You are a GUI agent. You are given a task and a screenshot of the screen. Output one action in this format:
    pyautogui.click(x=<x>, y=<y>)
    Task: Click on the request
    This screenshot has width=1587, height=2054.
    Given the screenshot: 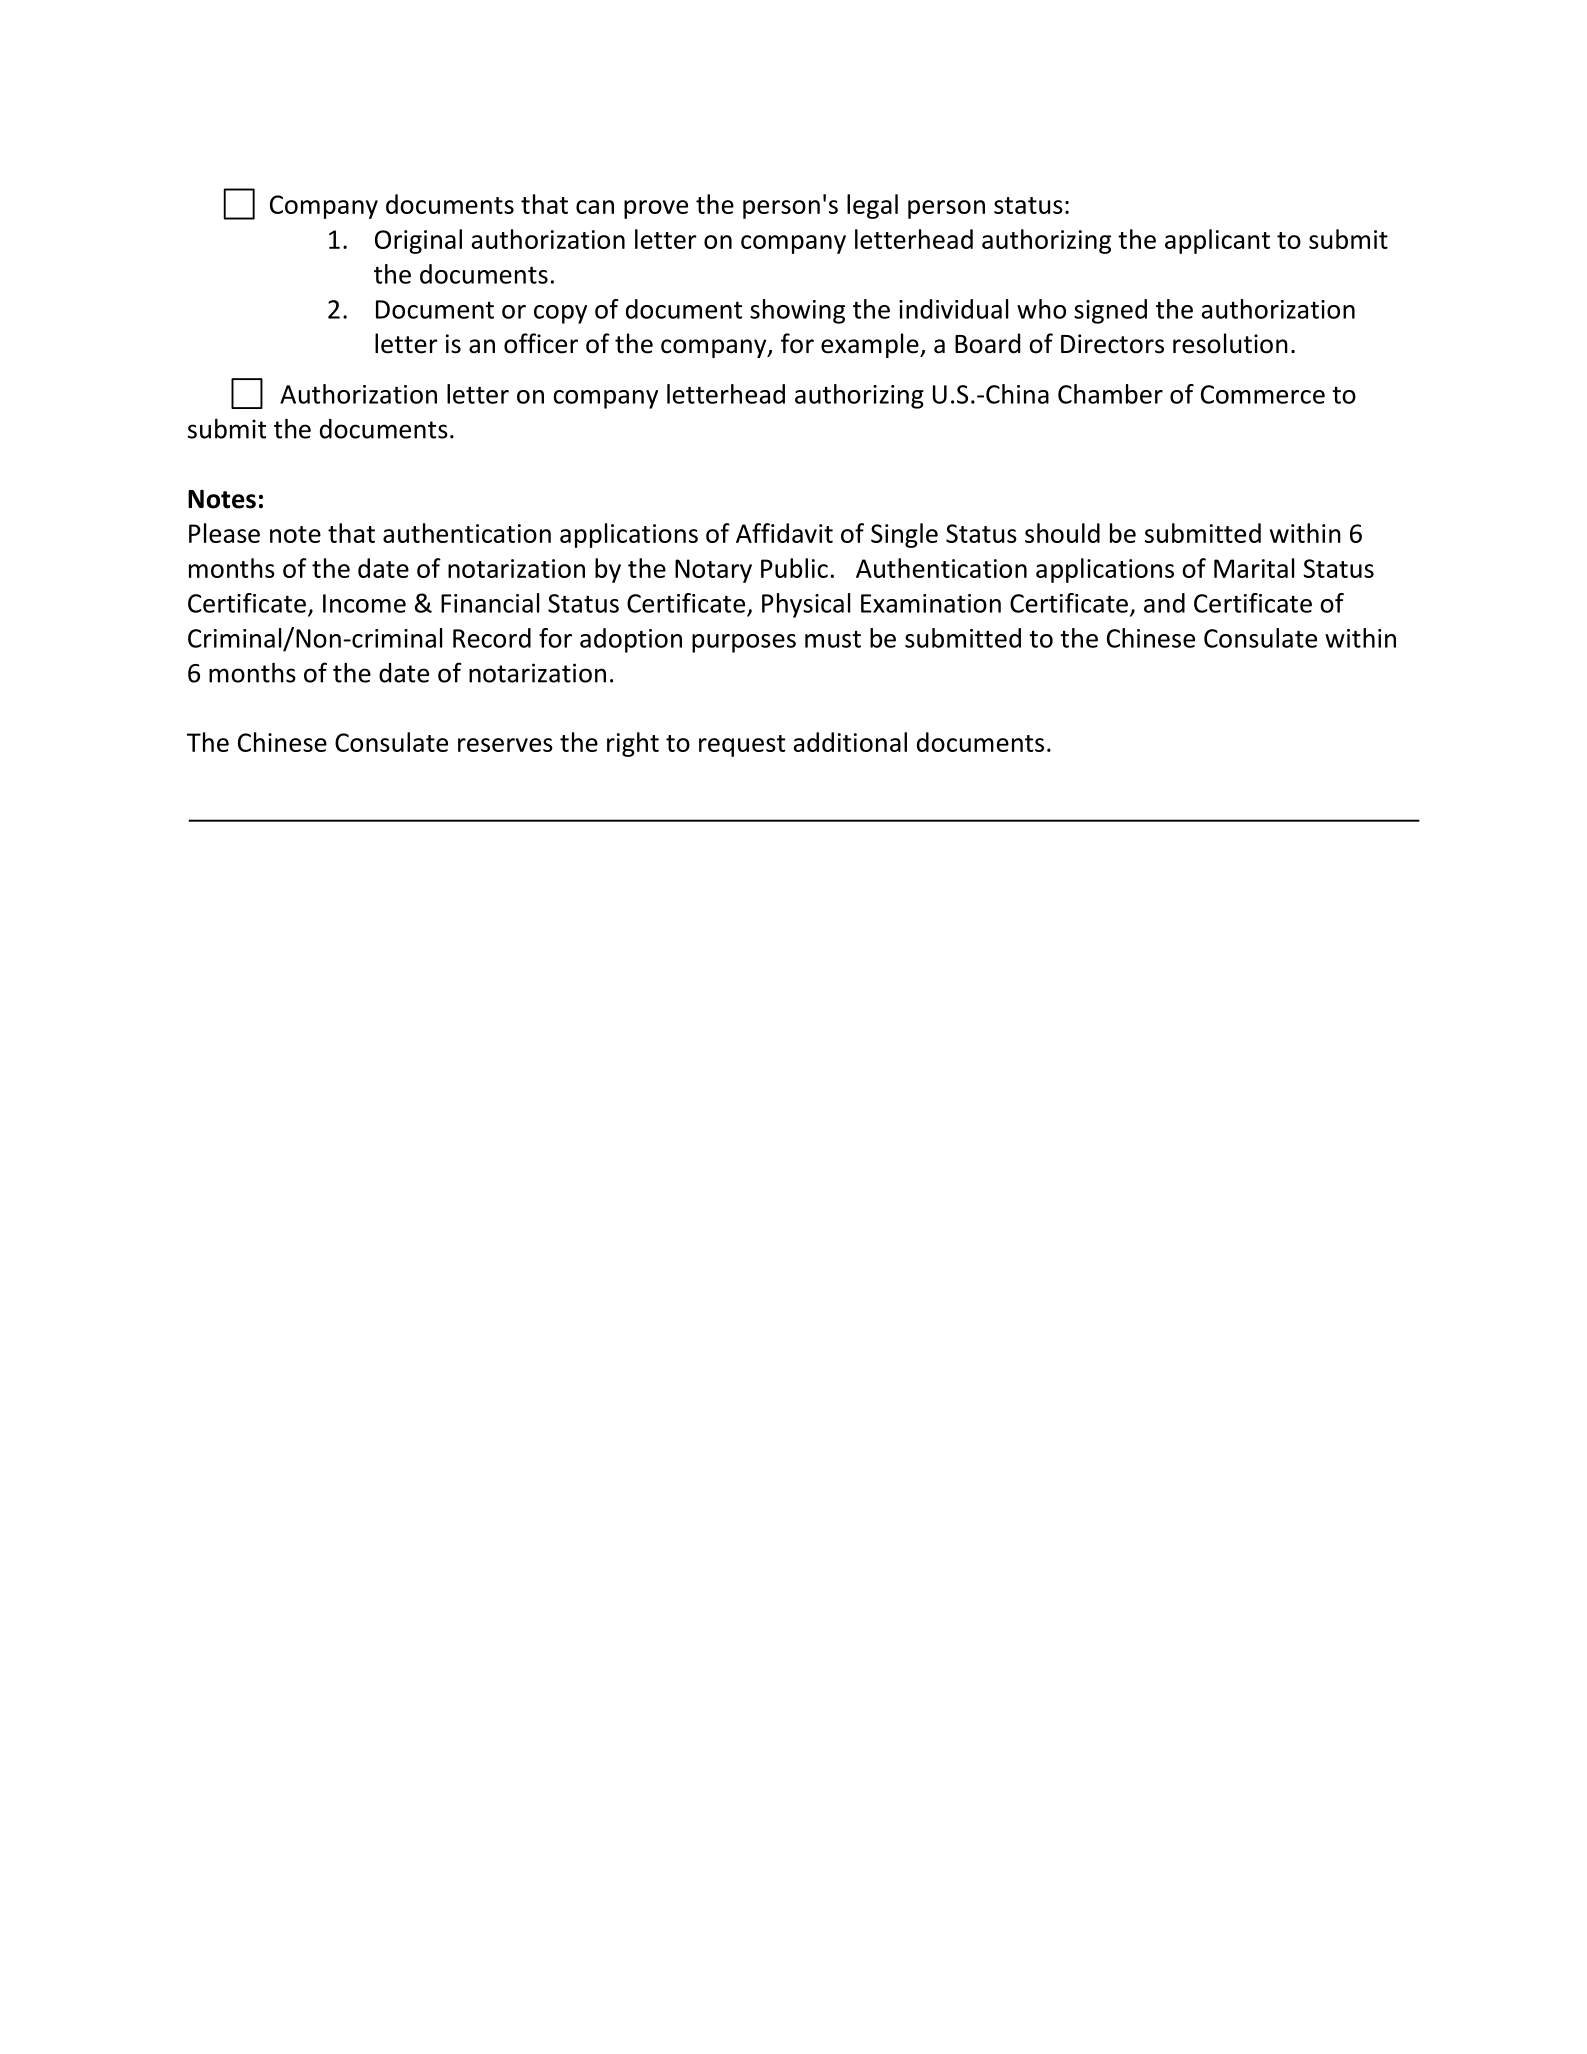 What is the action you would take?
    pyautogui.click(x=742, y=746)
